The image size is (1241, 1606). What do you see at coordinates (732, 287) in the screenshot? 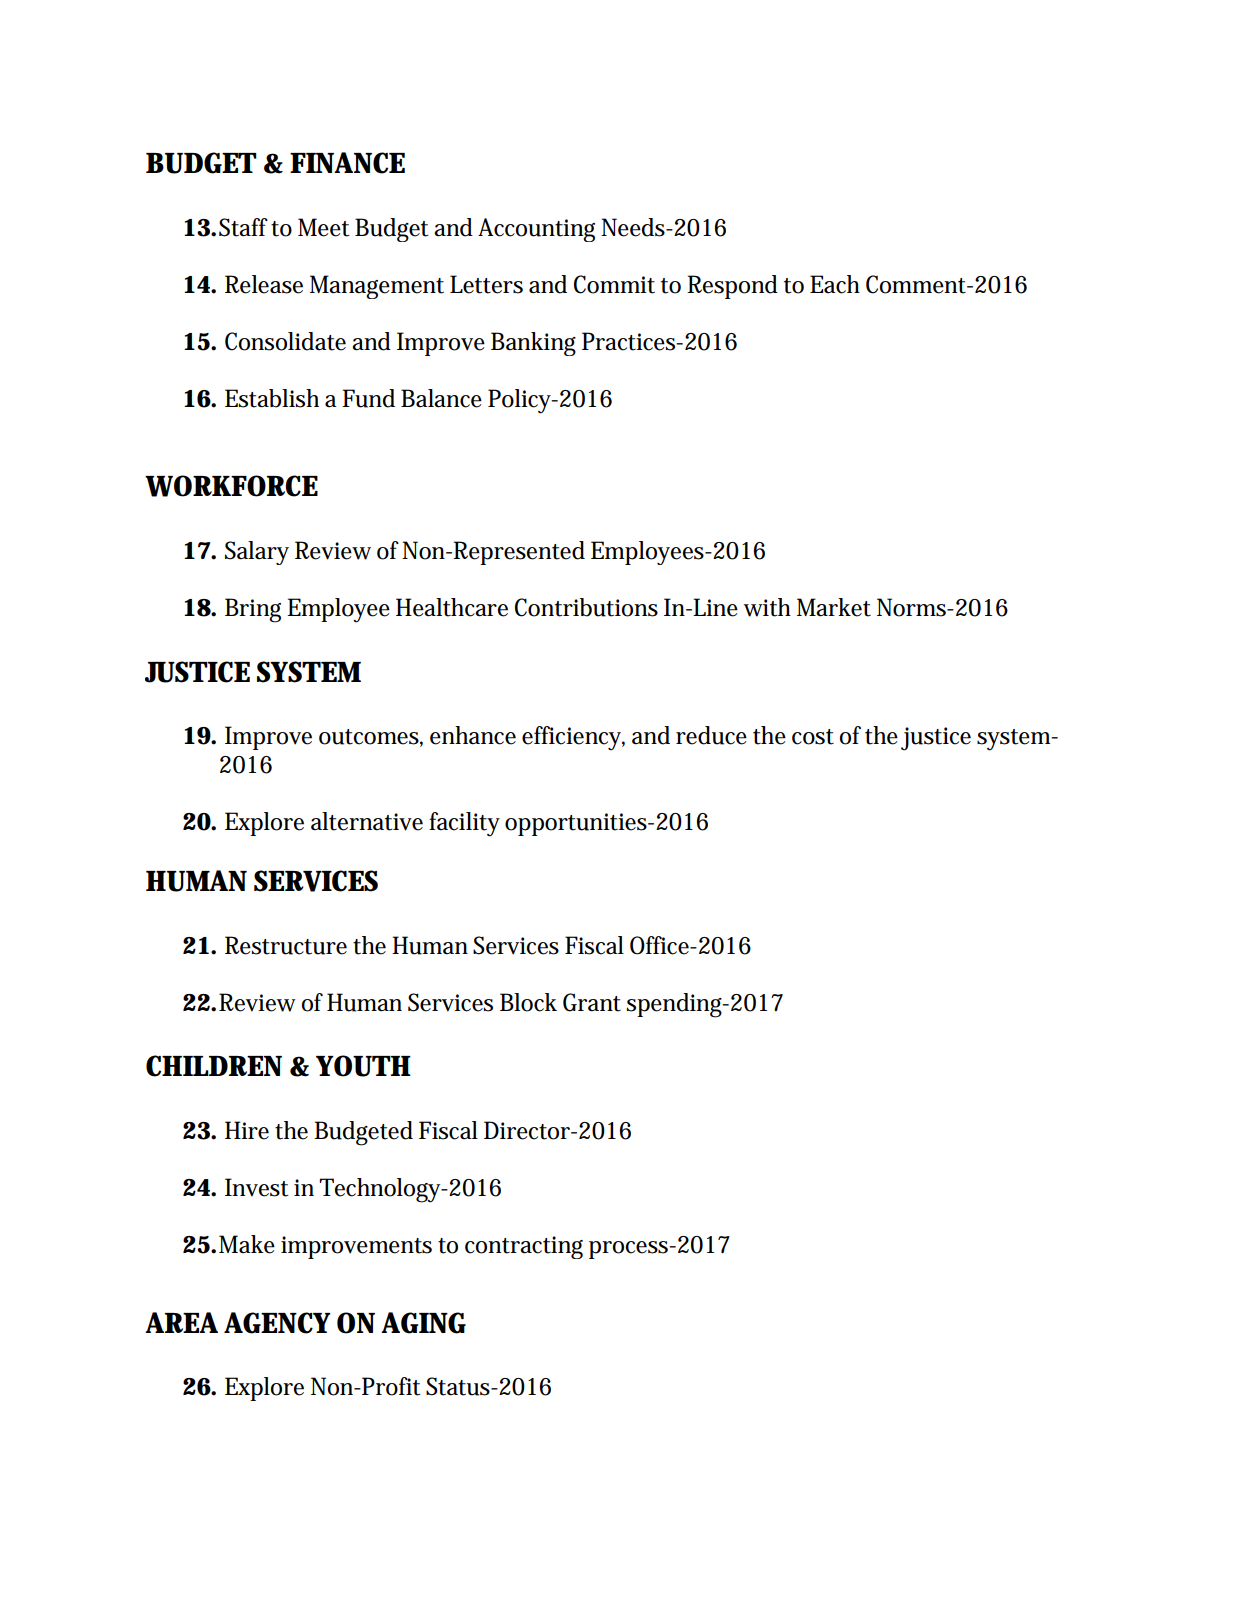
I see `Respond` at bounding box center [732, 287].
